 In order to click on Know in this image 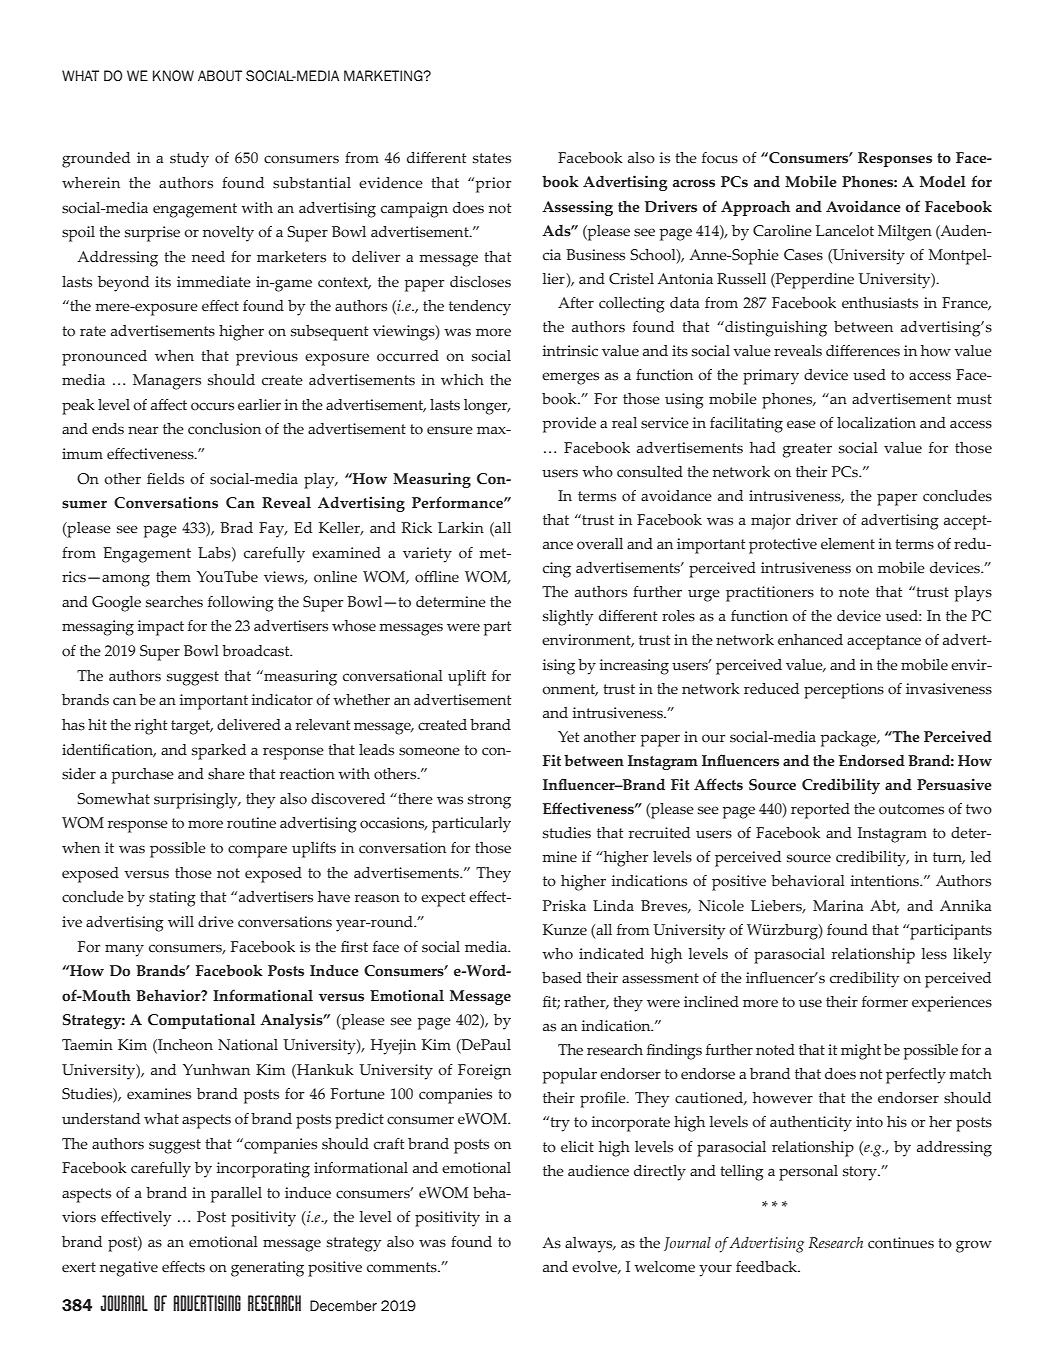, I will do `click(173, 76)`.
